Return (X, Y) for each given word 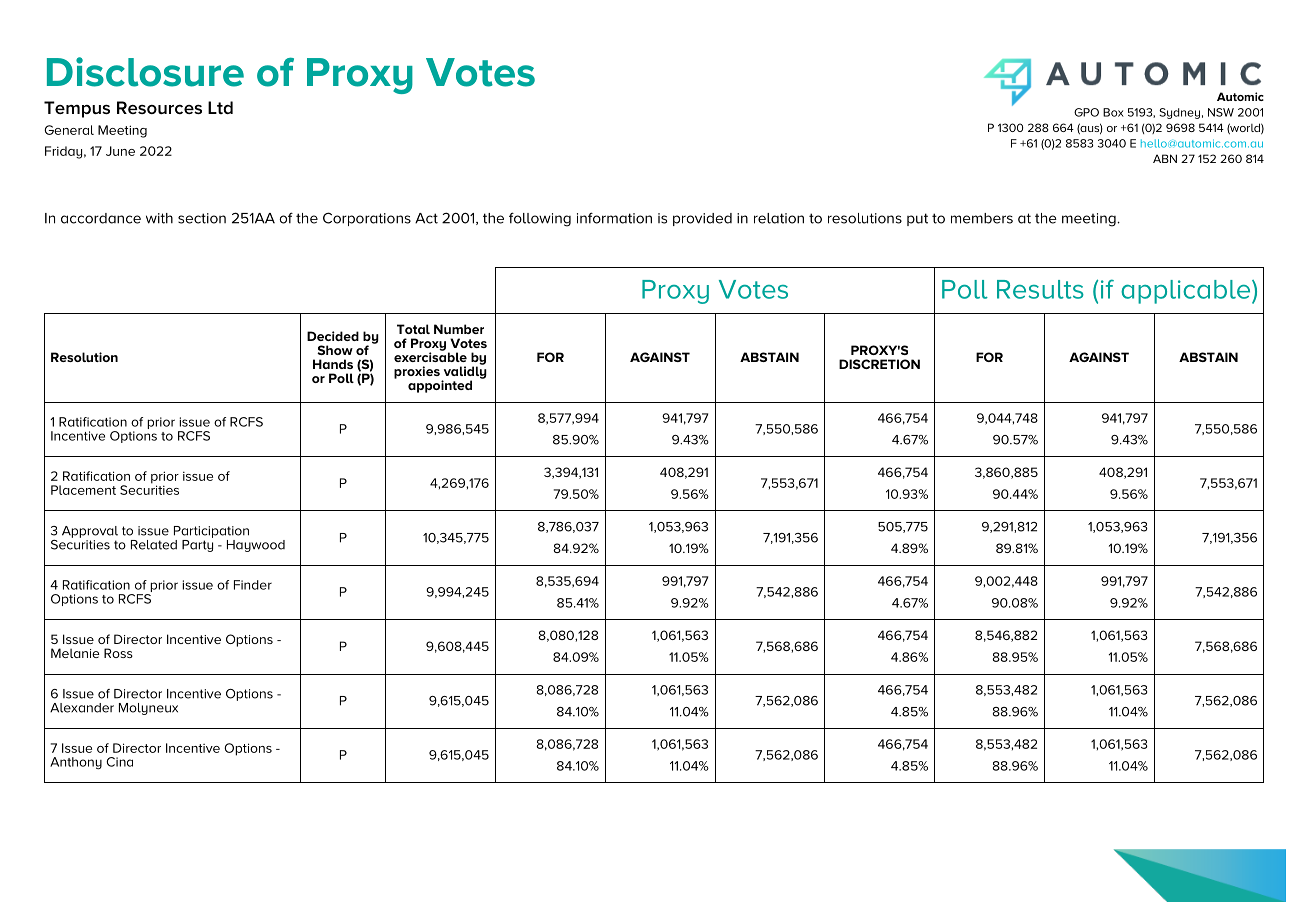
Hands (333, 364)
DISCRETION (879, 364)
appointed (440, 386)
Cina (119, 762)
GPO (1086, 112)
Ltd (220, 107)
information (614, 218)
